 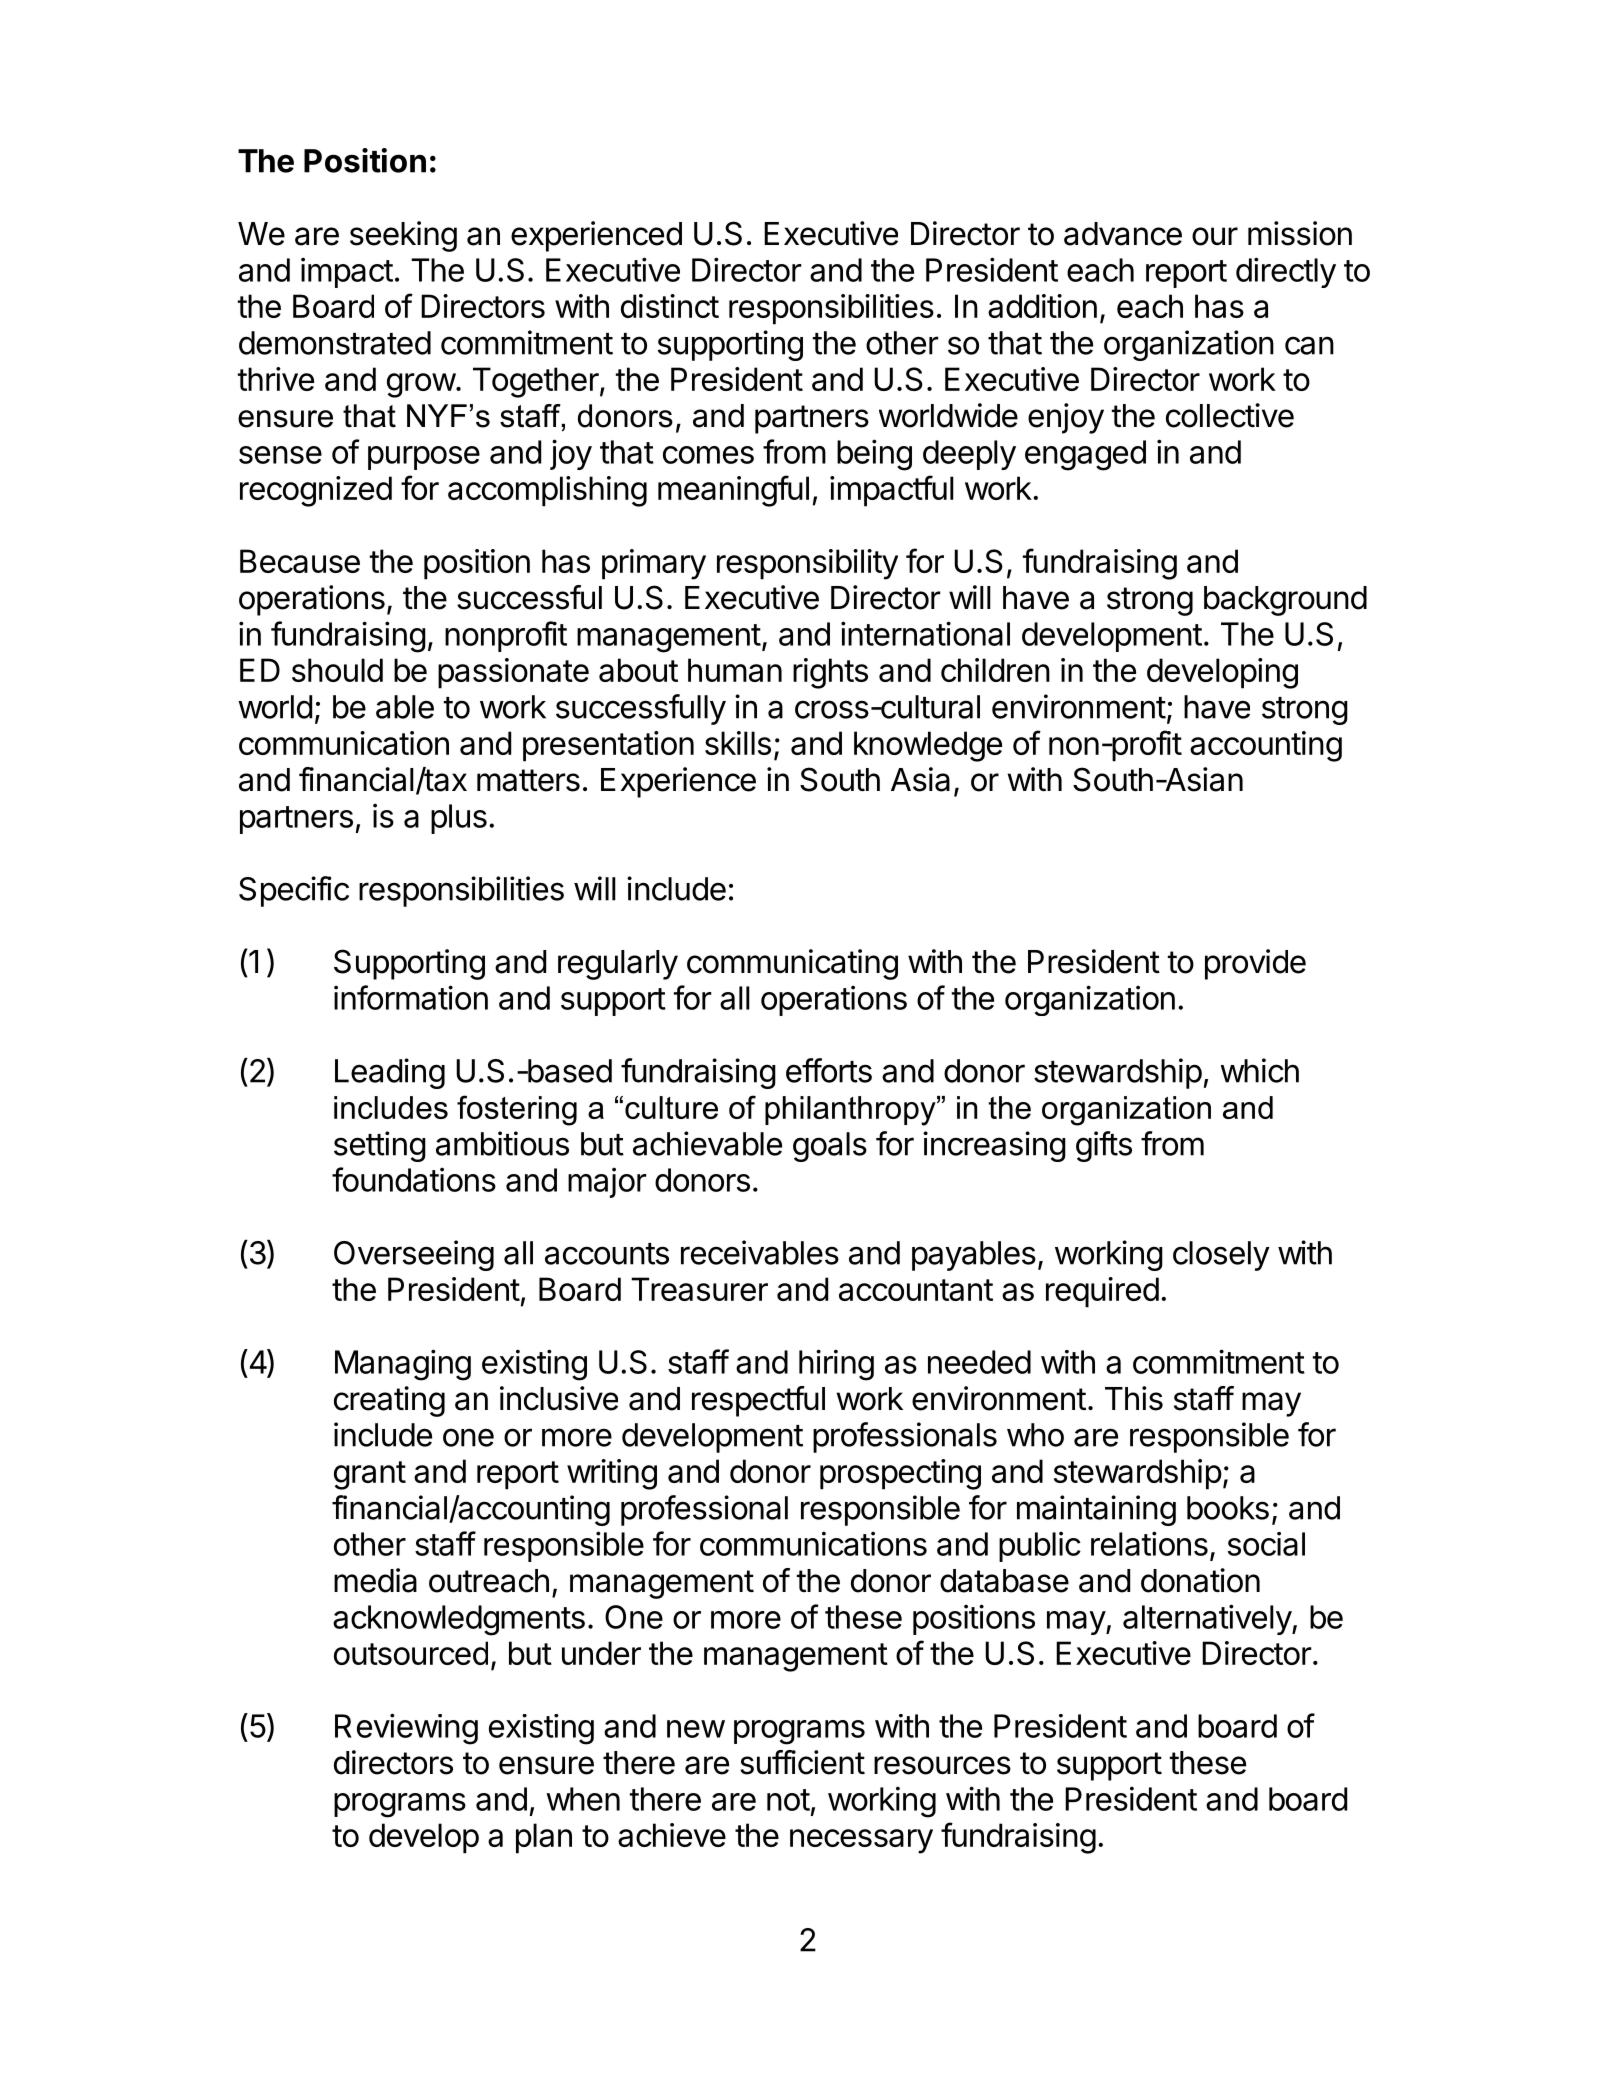 What do you see at coordinates (788, 1800) in the page?
I see `not` at bounding box center [788, 1800].
